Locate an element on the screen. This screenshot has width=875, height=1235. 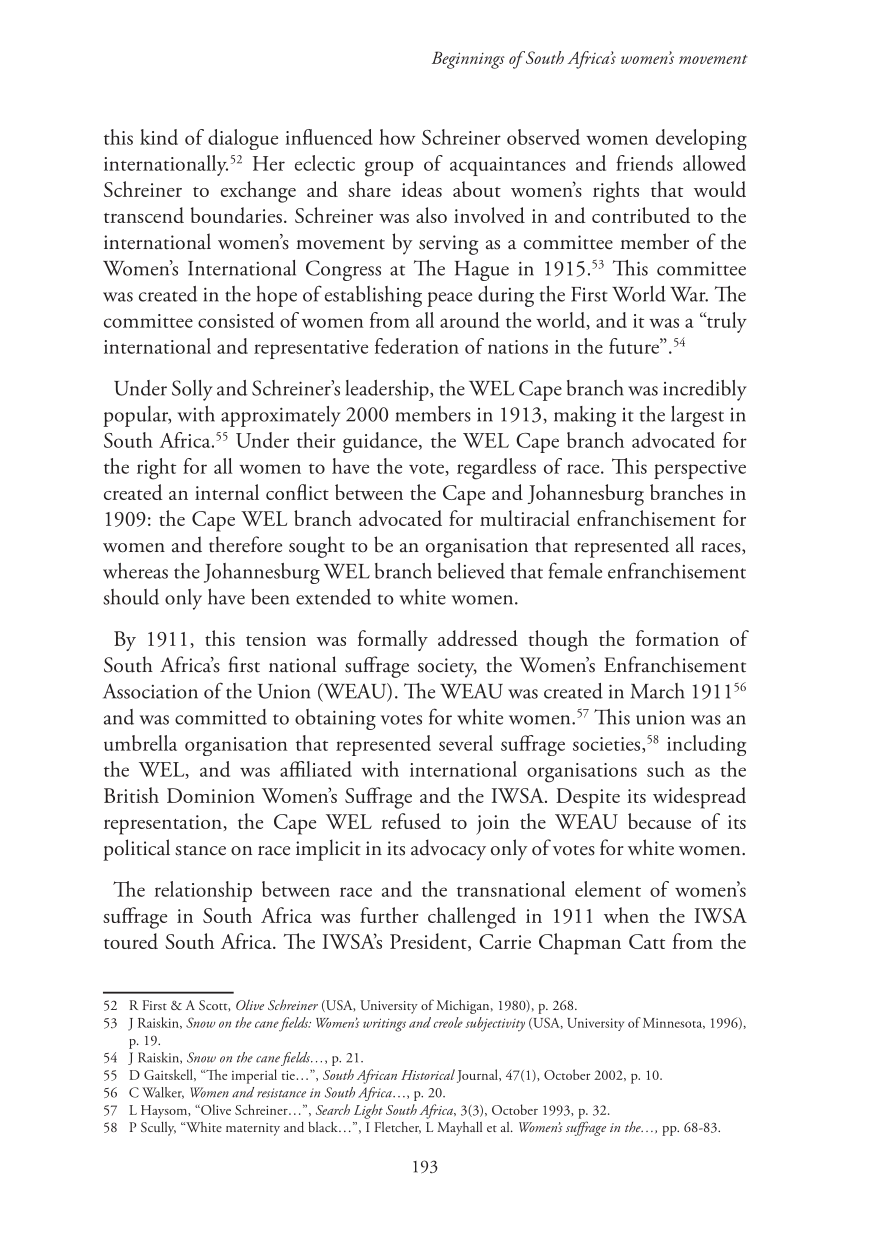
Dominion is located at coordinates (211, 795).
